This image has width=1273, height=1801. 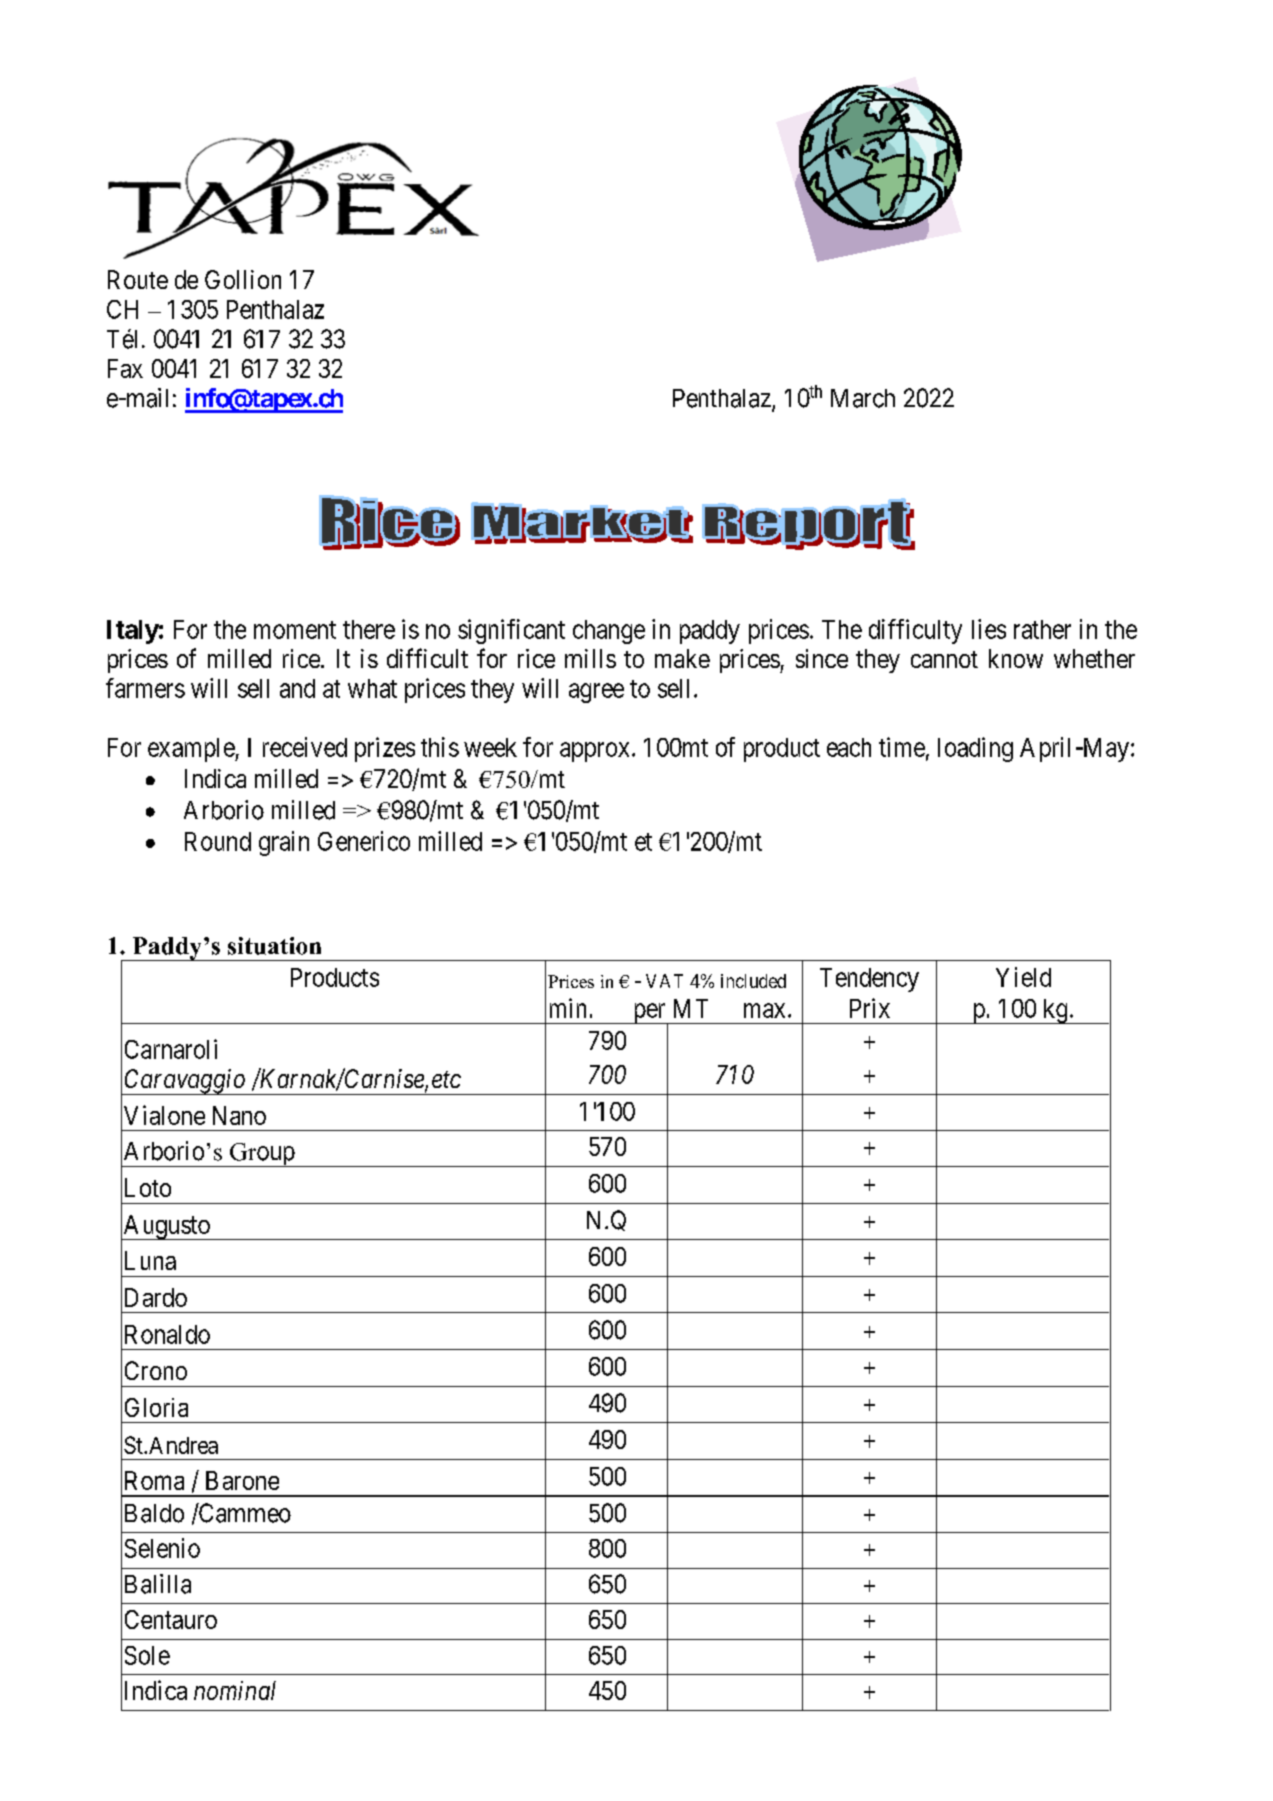 I want to click on Yield, so click(x=1023, y=977).
